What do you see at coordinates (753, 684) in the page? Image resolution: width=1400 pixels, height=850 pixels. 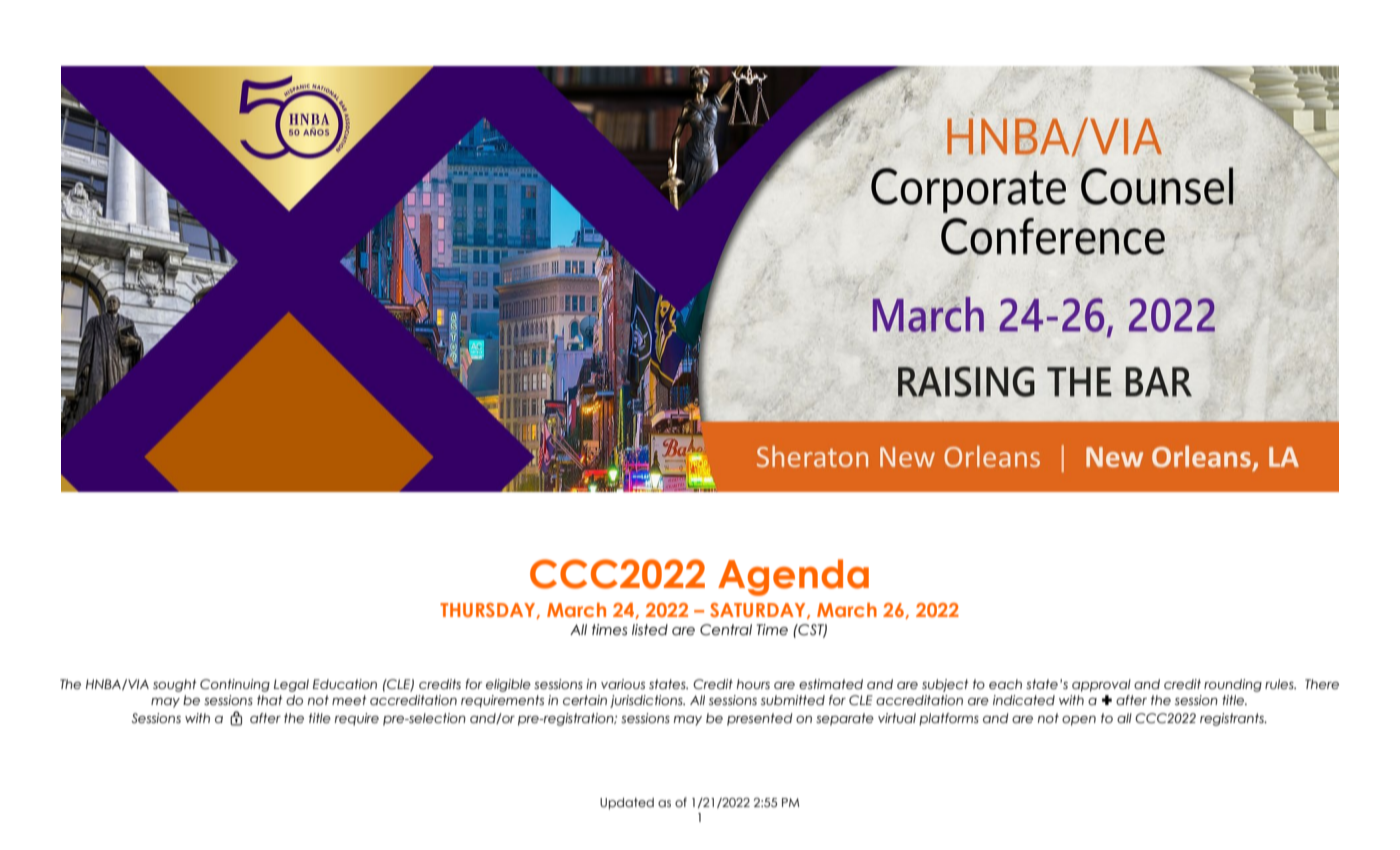 I see `hours` at bounding box center [753, 684].
